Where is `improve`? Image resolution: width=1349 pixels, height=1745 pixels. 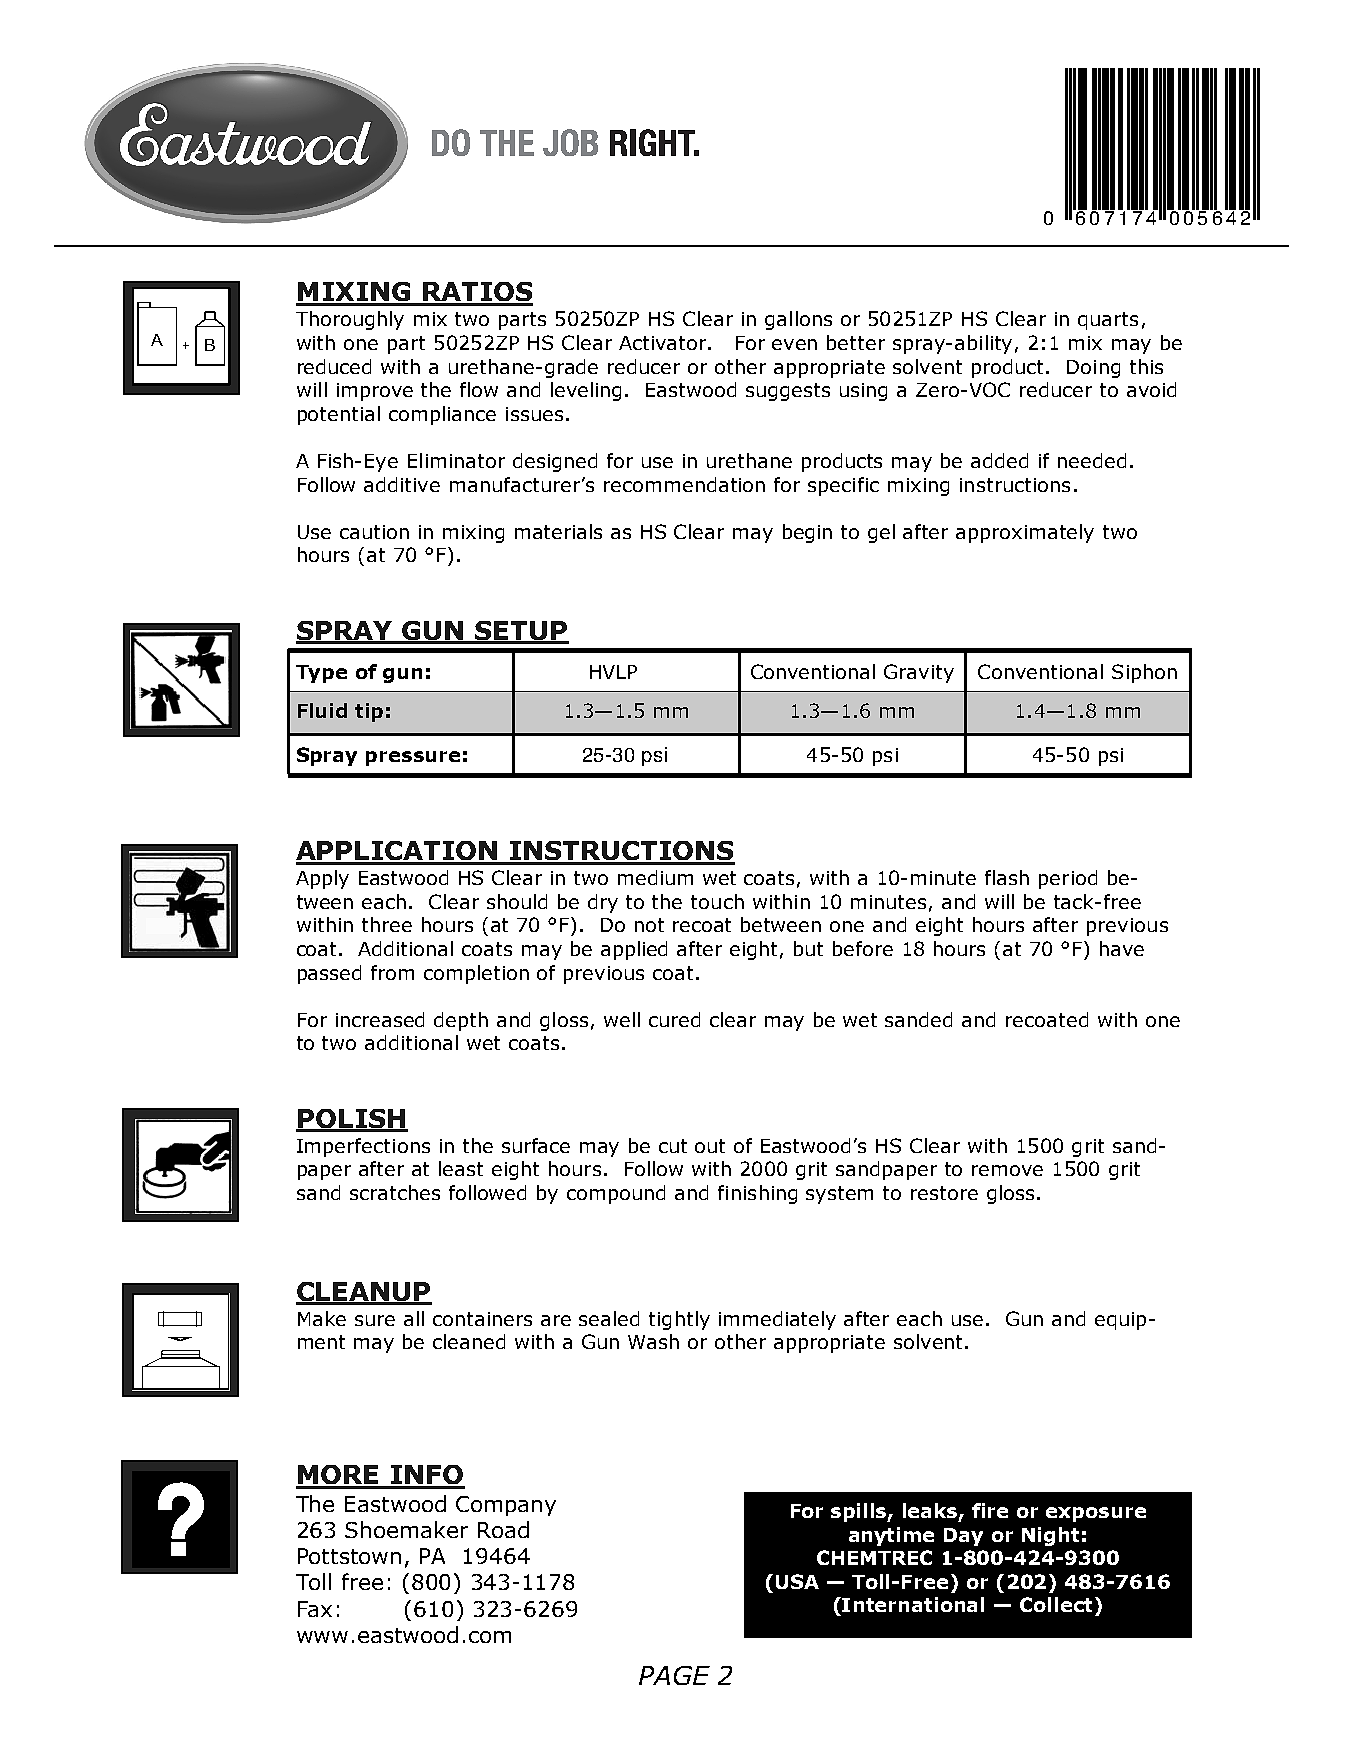 improve is located at coordinates (375, 392).
